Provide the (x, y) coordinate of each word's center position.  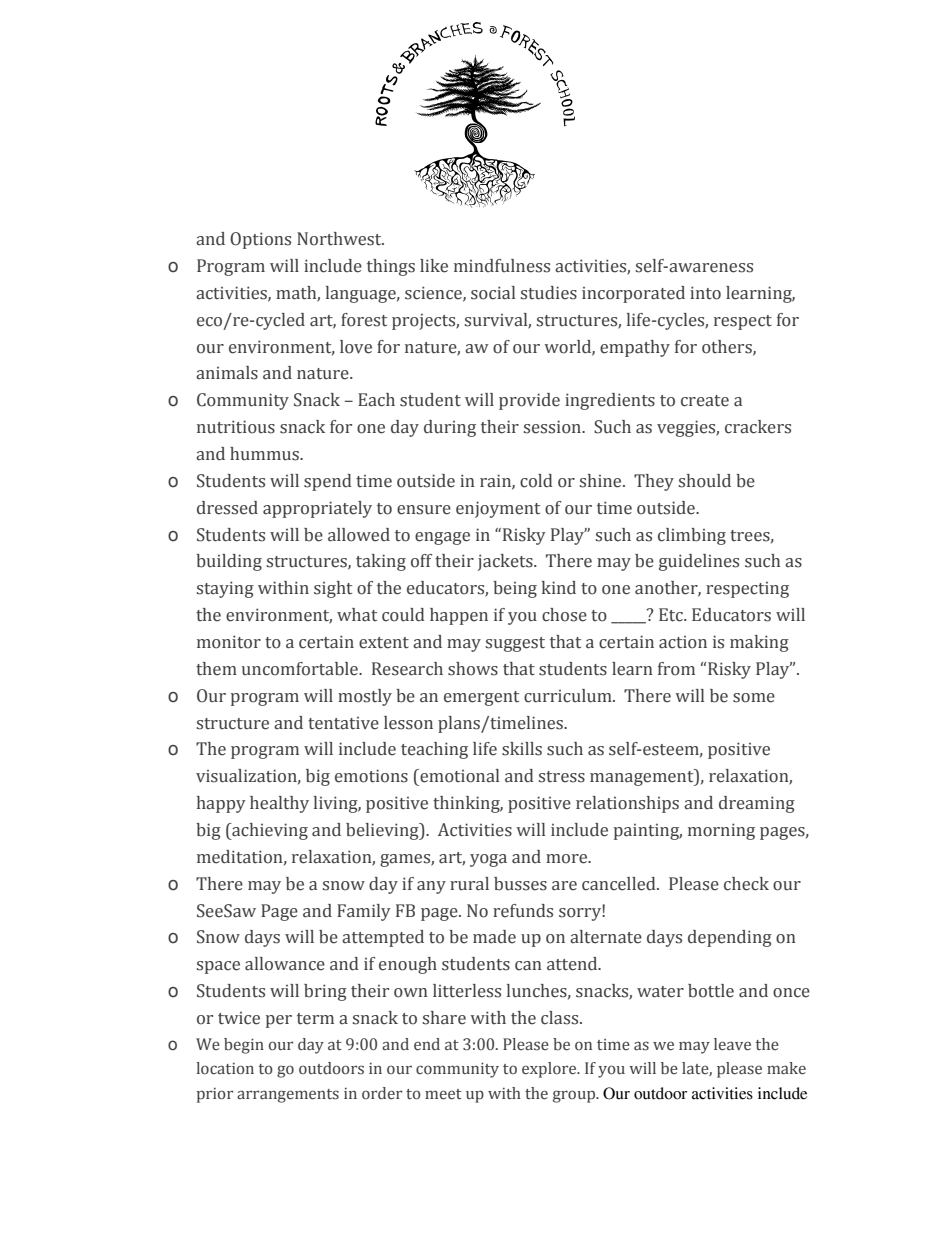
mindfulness (502, 266)
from (676, 669)
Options (260, 240)
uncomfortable (301, 669)
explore (550, 1070)
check (746, 884)
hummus (265, 454)
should (705, 481)
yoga (488, 860)
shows (473, 669)
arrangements (288, 1096)
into (705, 293)
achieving (269, 831)
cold (536, 481)
